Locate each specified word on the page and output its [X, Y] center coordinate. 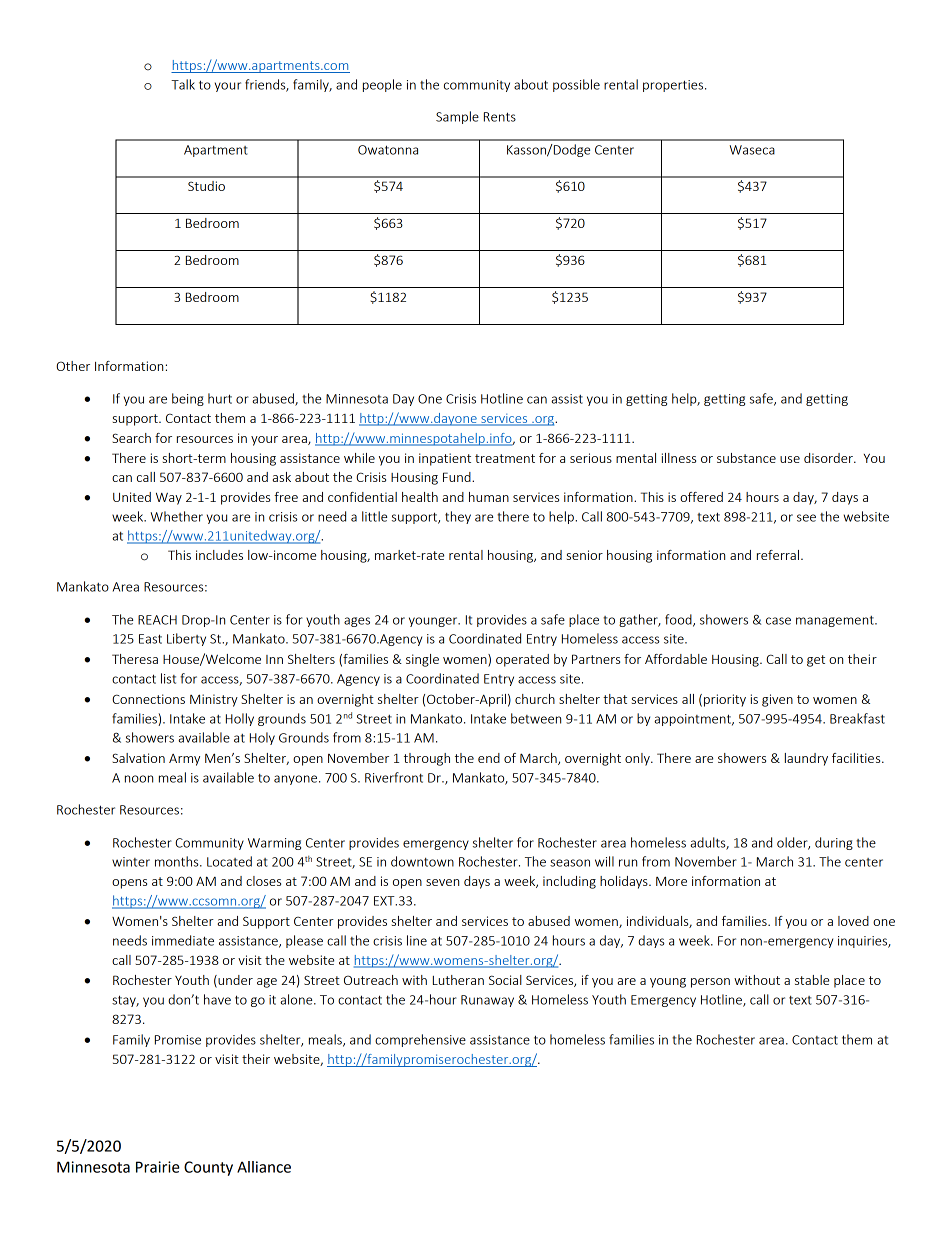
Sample [457, 117]
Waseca [752, 150]
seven [442, 882]
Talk [183, 84]
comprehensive [420, 1040]
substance [746, 458]
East [150, 639]
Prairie [158, 1167]
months [178, 861]
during [834, 843]
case [778, 621]
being [188, 399]
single [422, 660]
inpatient [445, 459]
